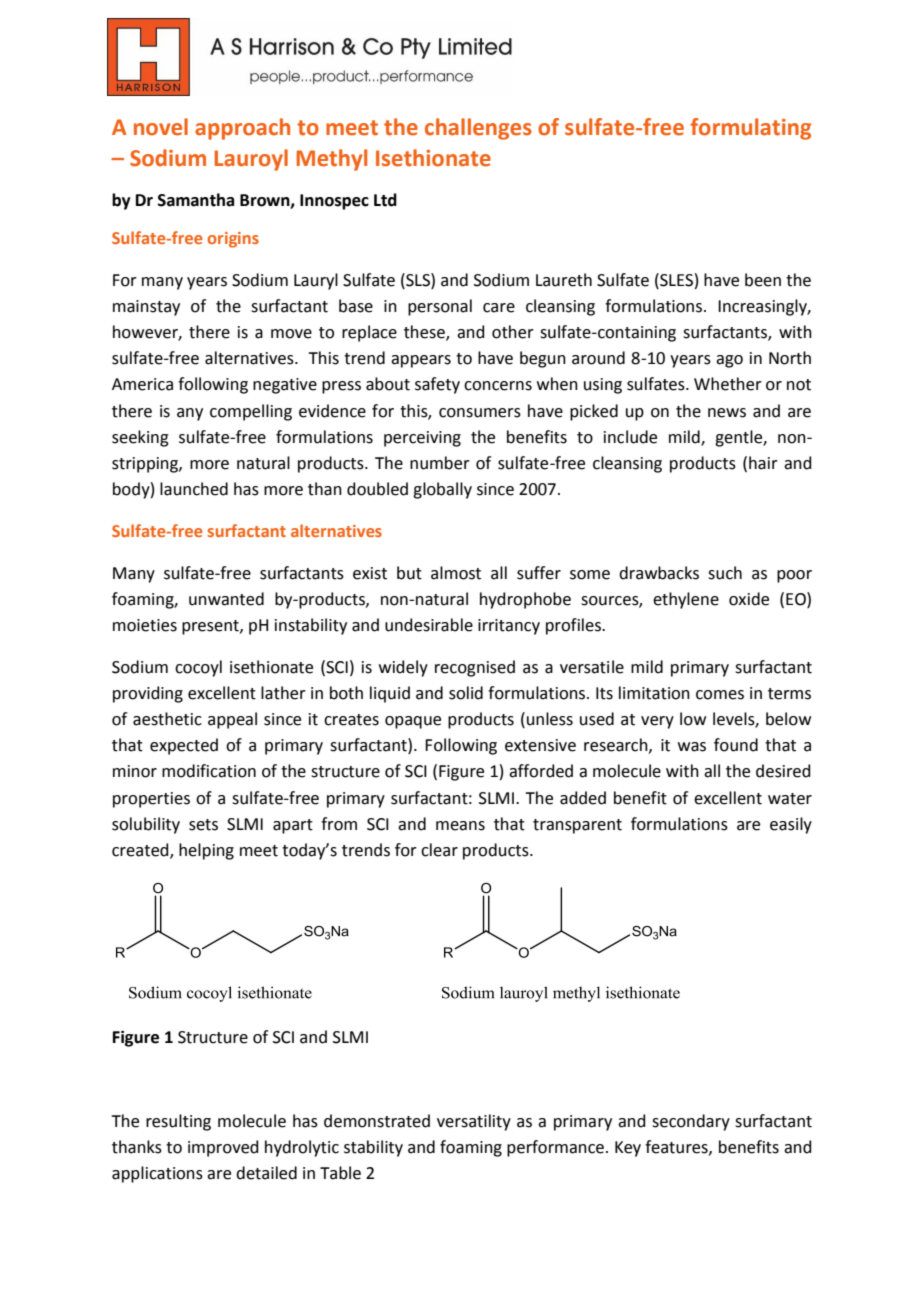  What do you see at coordinates (725, 573) in the screenshot?
I see `such` at bounding box center [725, 573].
